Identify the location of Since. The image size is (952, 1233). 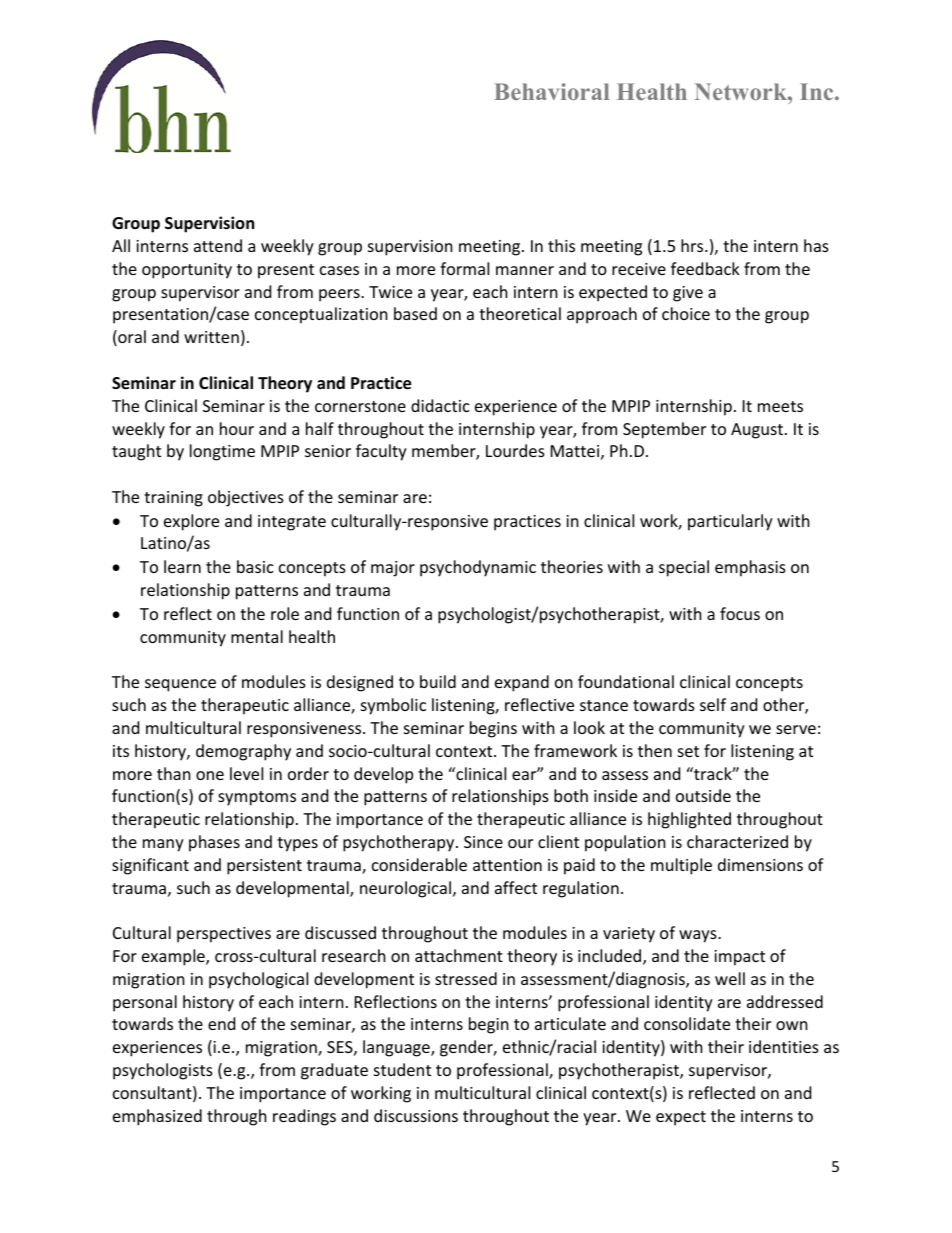
(483, 842).
